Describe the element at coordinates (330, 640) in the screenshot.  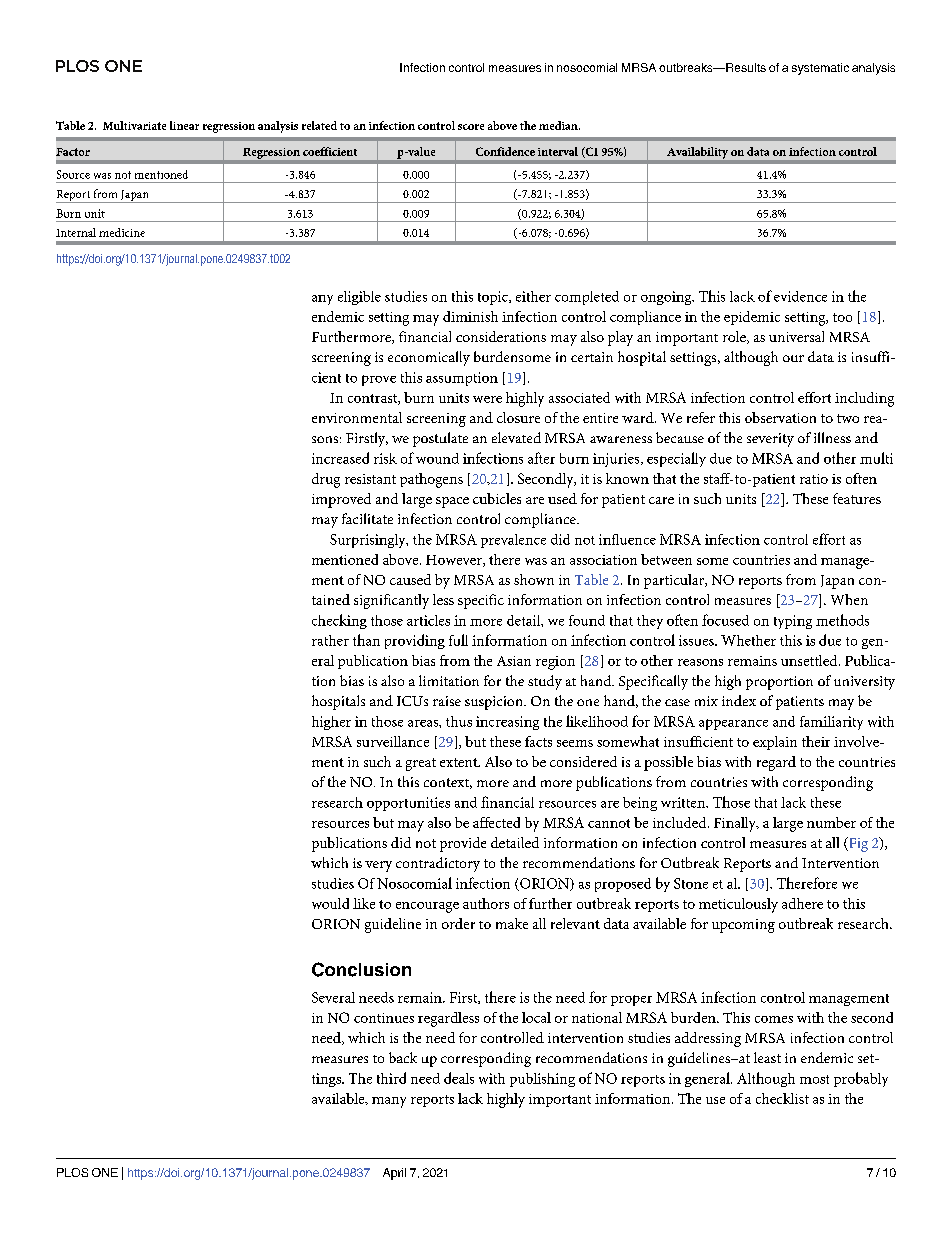
I see `rather` at that location.
